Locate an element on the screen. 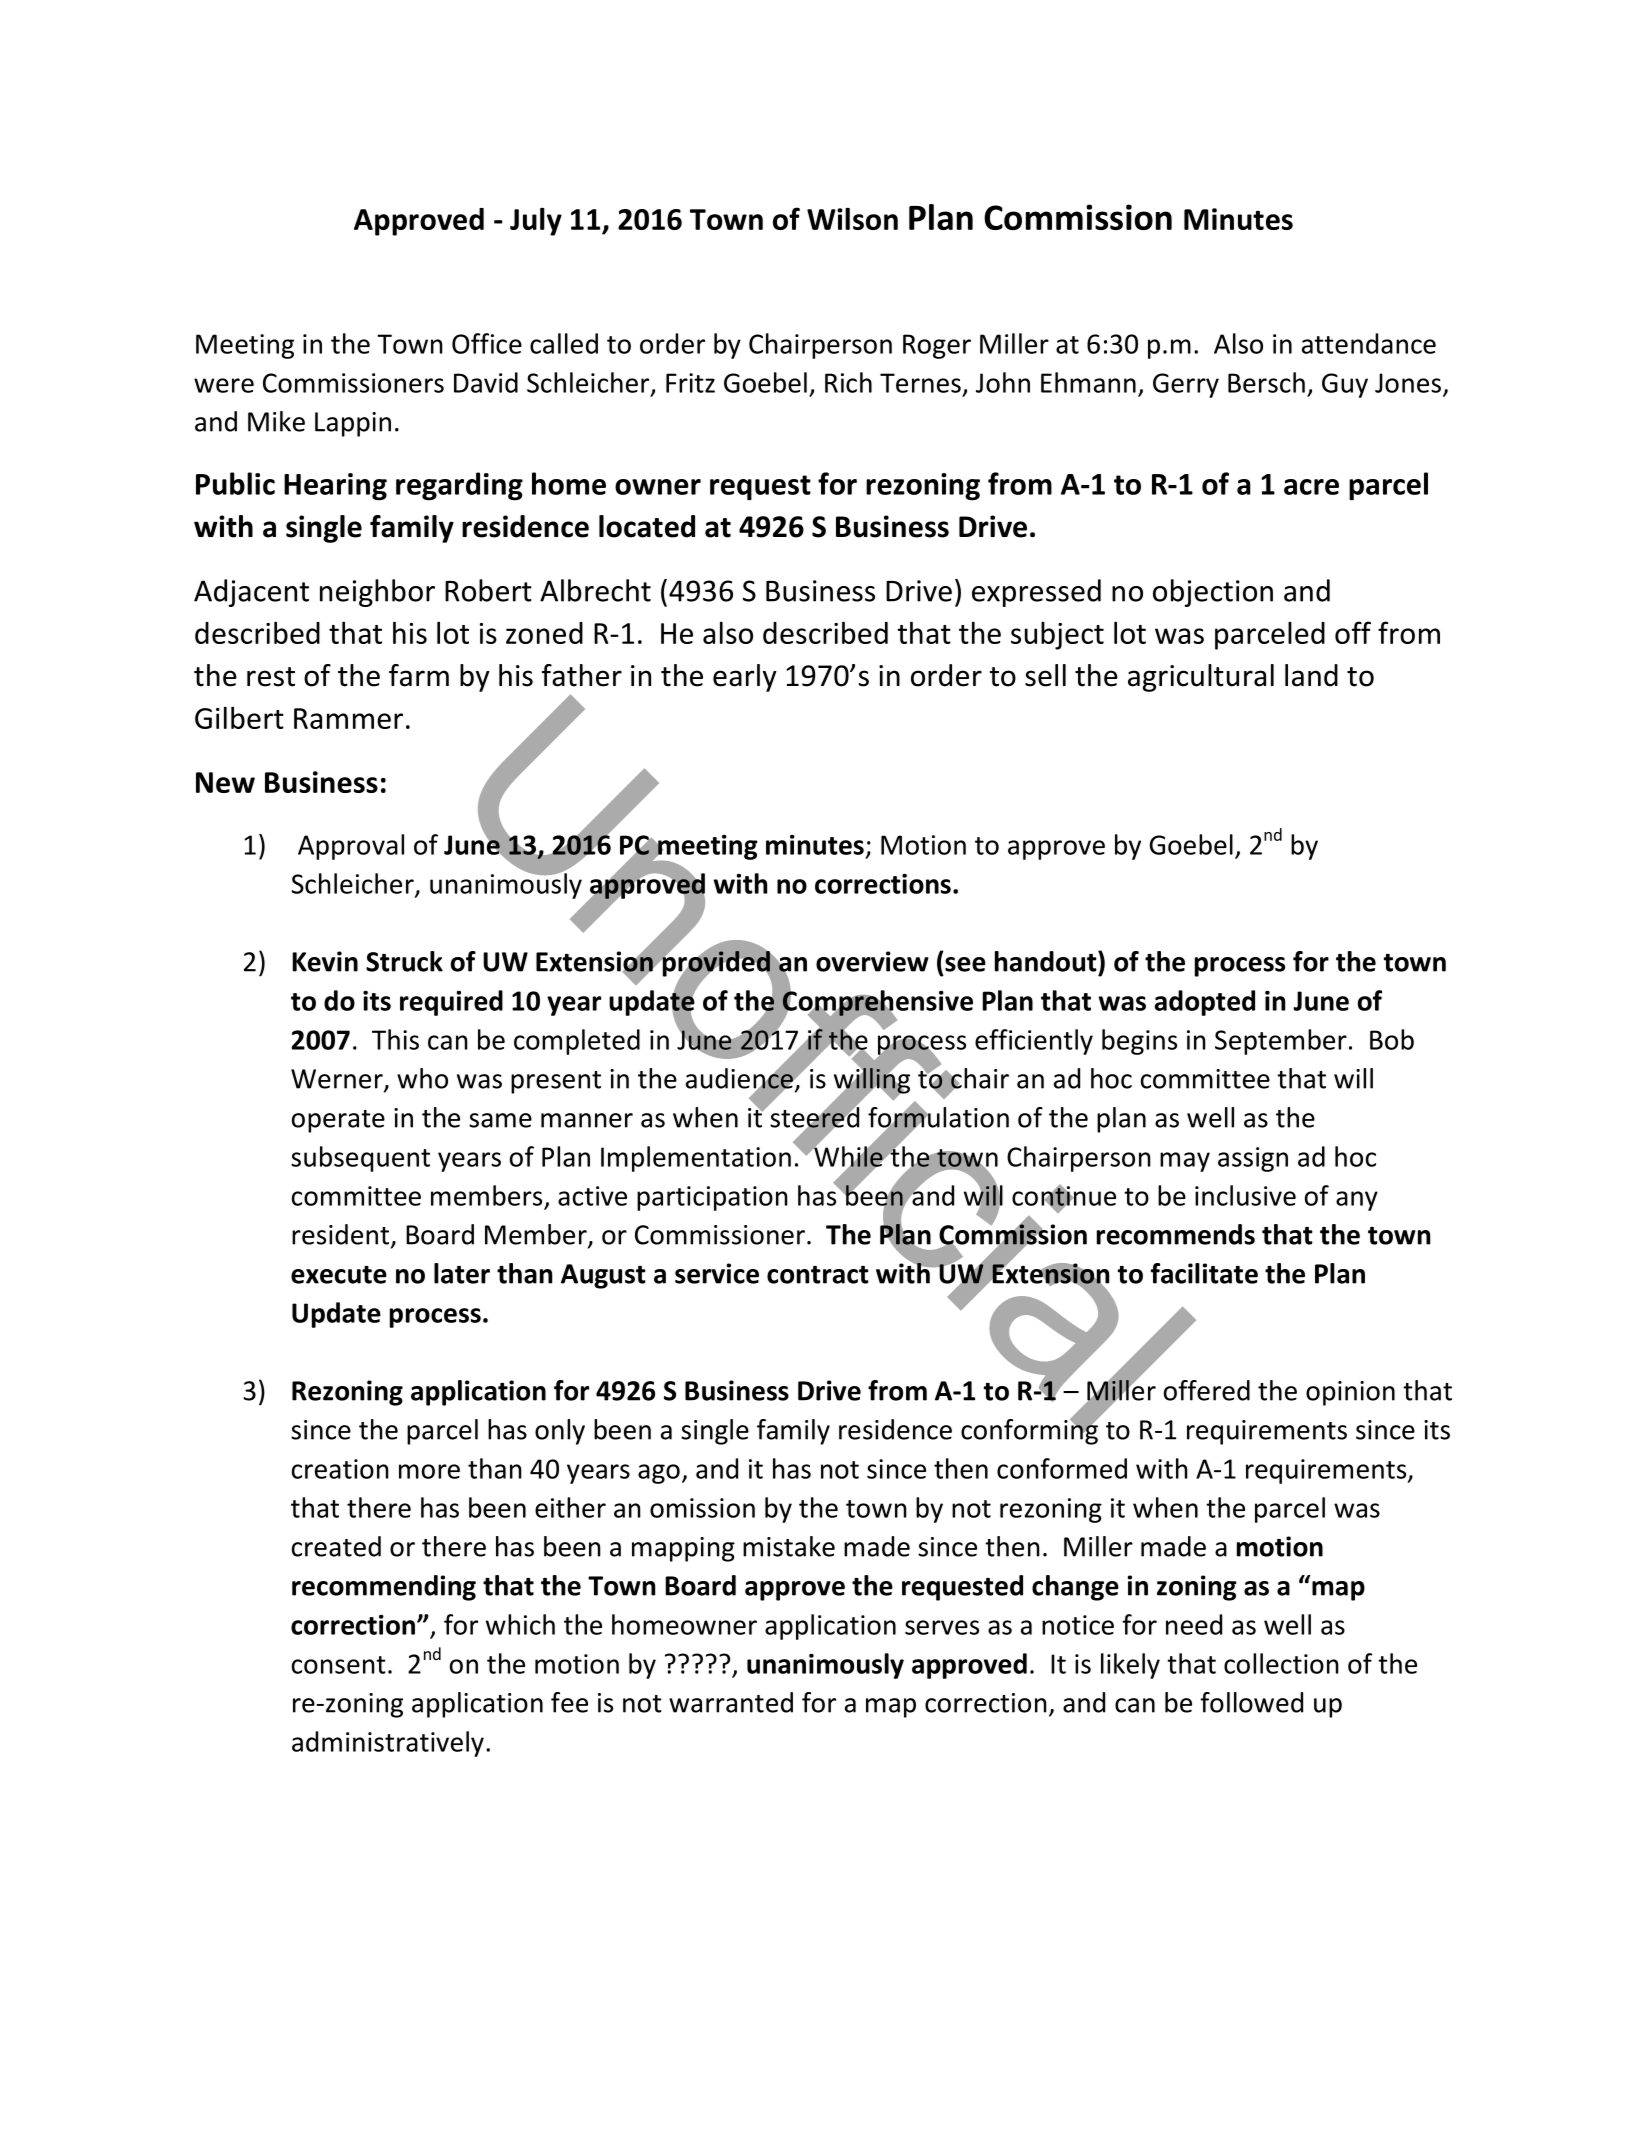 This screenshot has height=2132, width=1647. Office is located at coordinates (487, 343).
